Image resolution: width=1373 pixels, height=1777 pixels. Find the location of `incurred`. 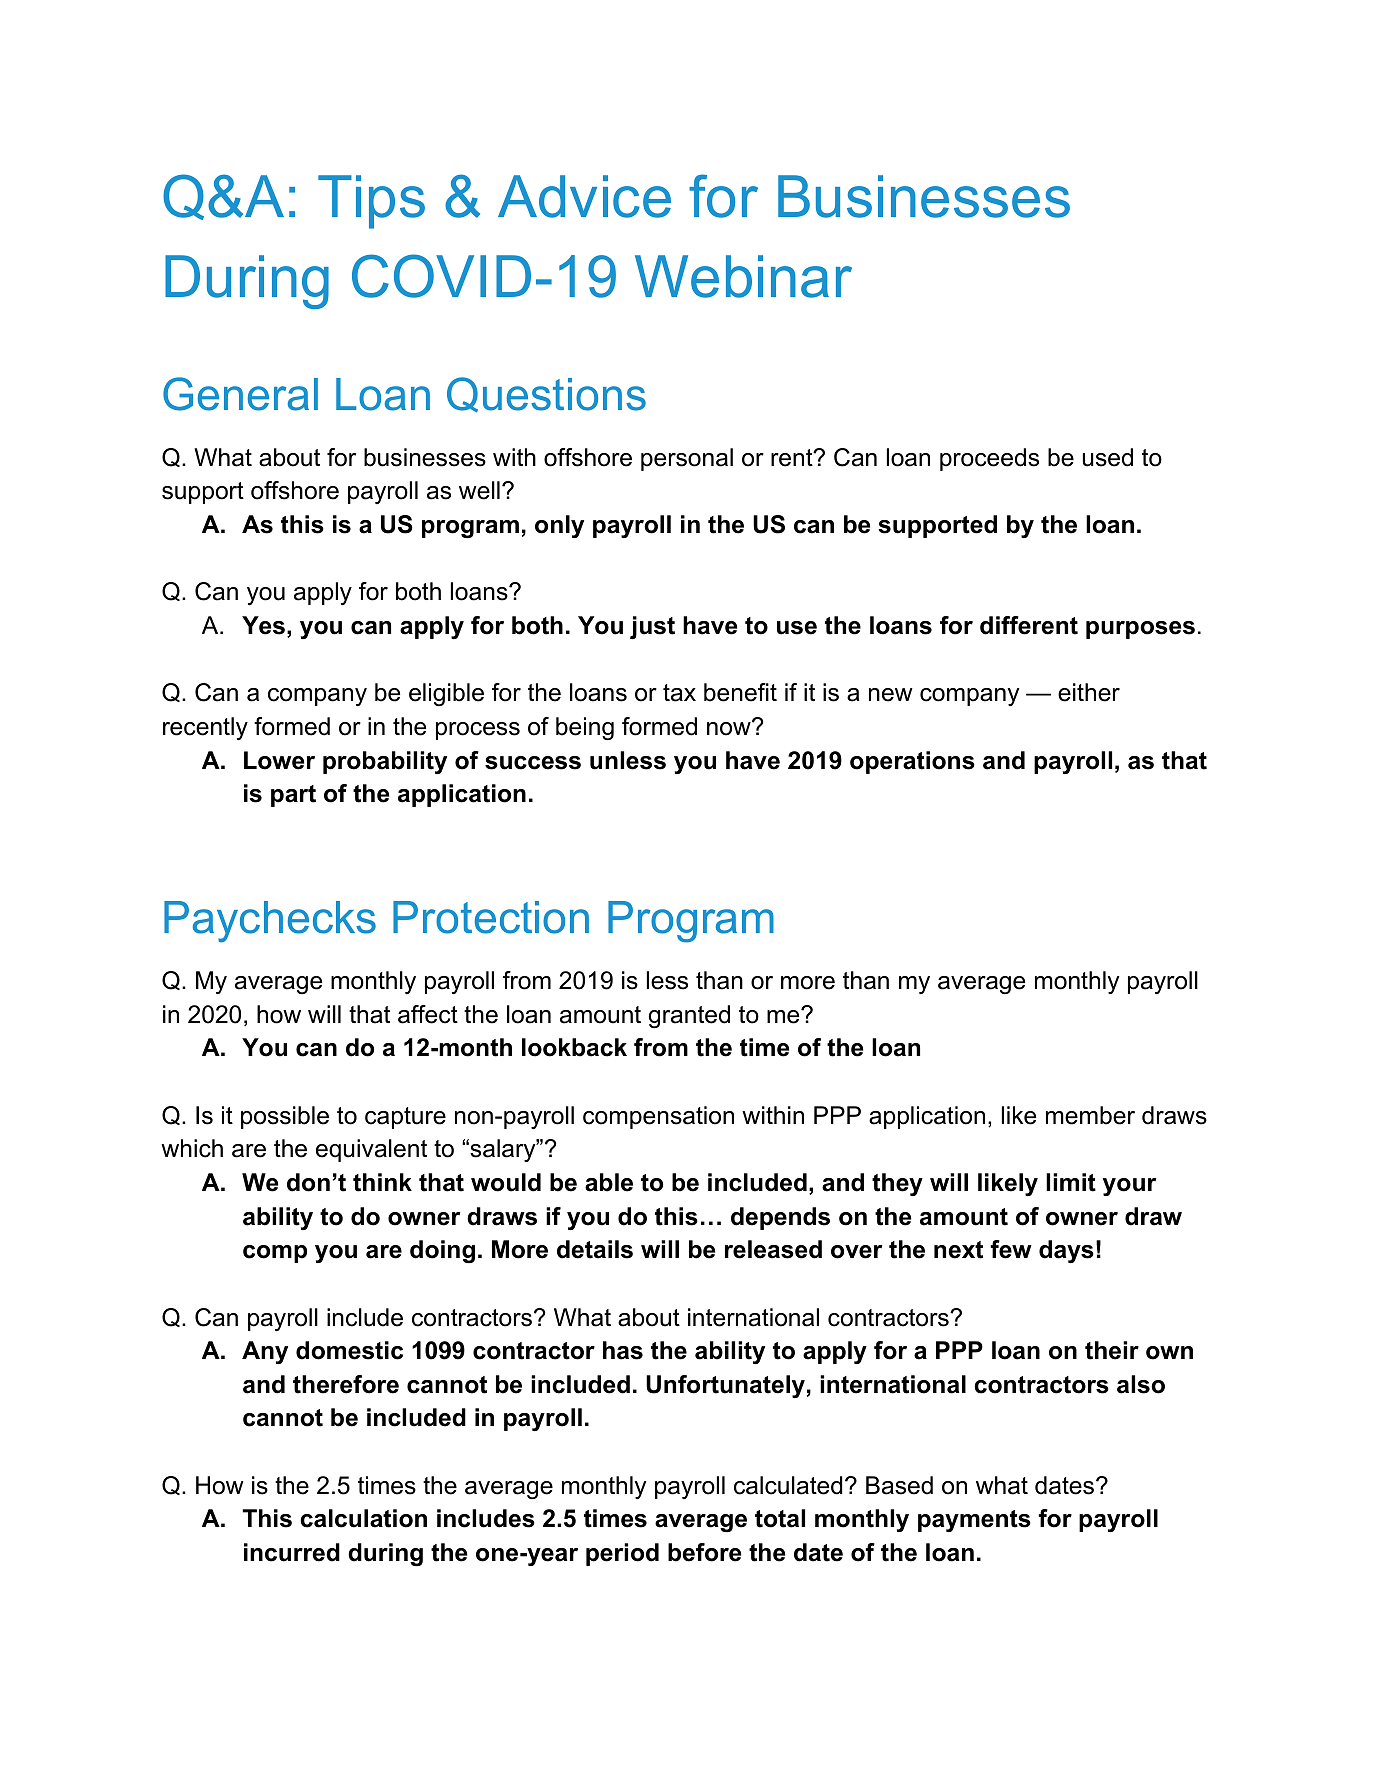

incurred is located at coordinates (292, 1552).
